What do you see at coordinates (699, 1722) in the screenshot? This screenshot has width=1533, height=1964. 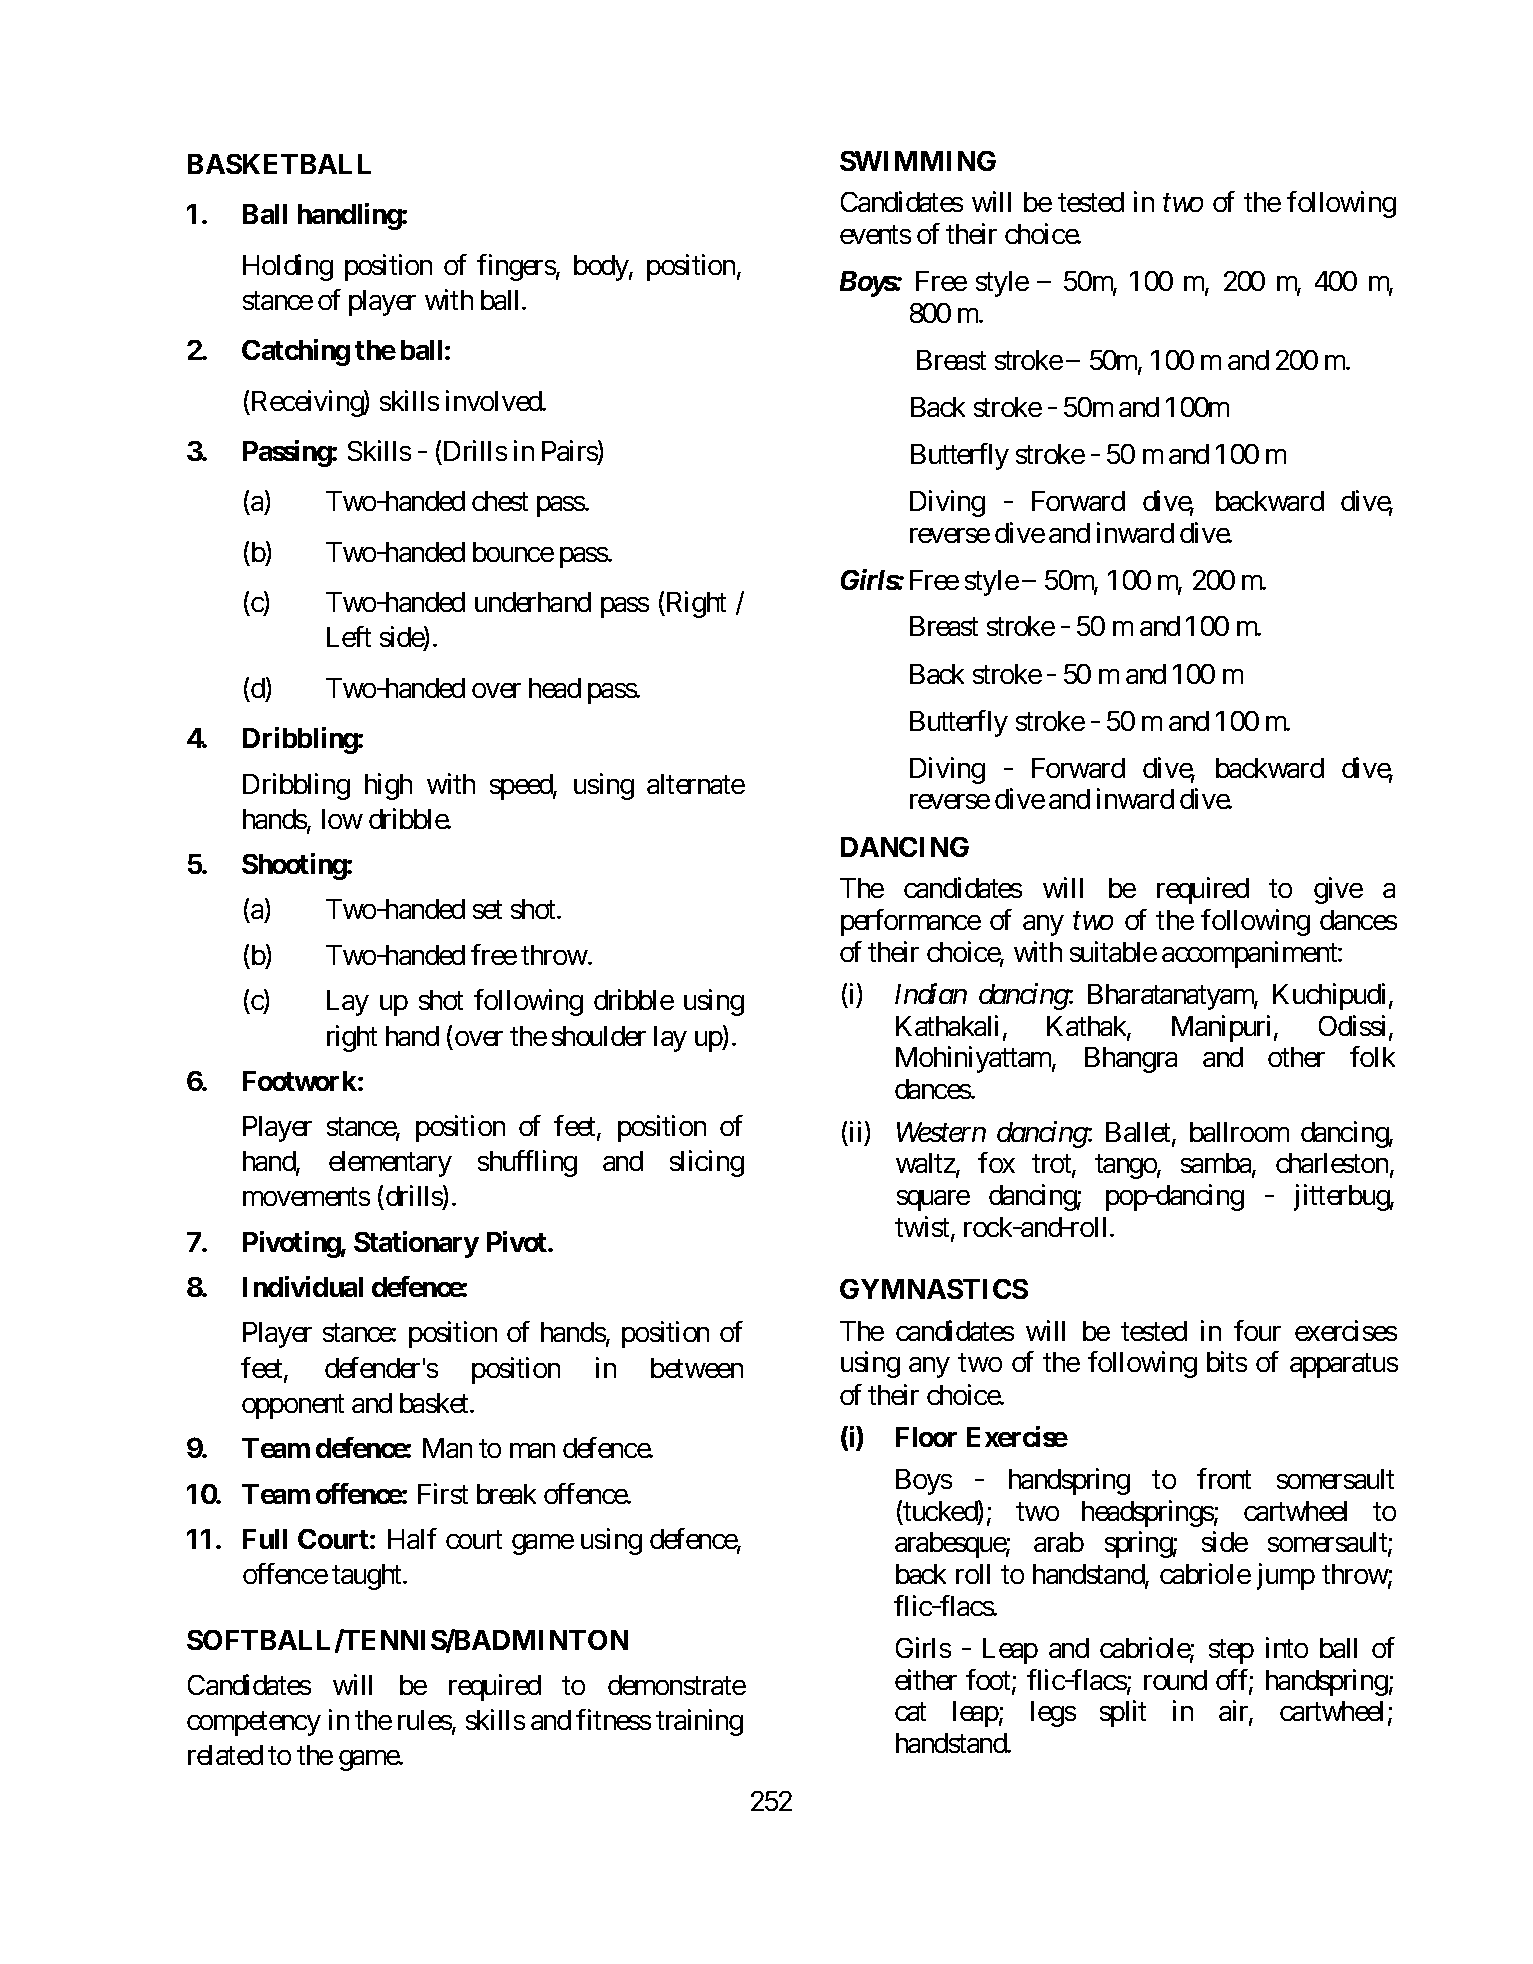 I see `training` at bounding box center [699, 1722].
